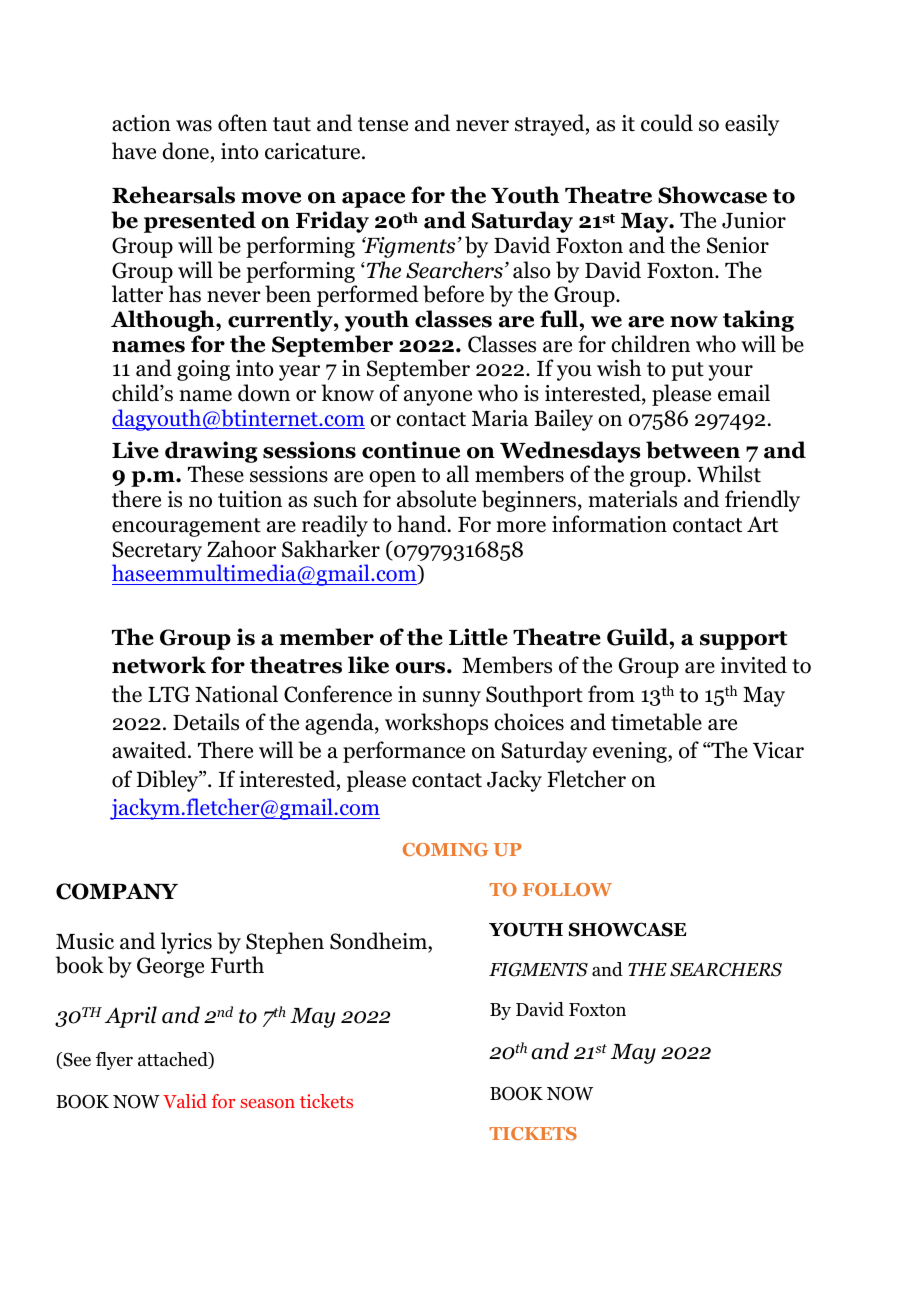 The height and width of the image is (1308, 924). I want to click on FOLLOW, so click(567, 889).
